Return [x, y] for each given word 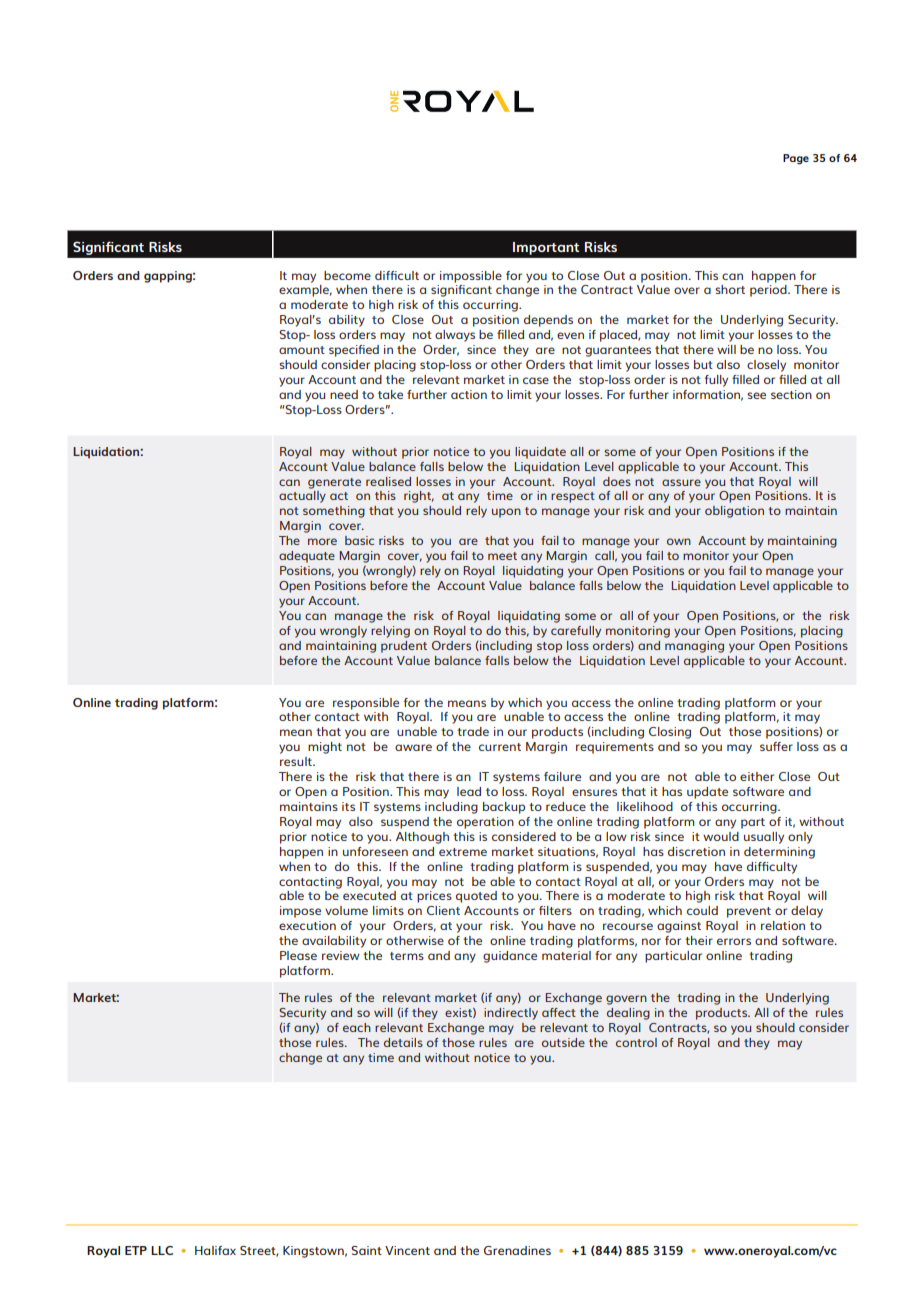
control [636, 1042]
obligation [734, 512]
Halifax [215, 1250]
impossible [471, 277]
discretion [696, 851]
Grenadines [517, 1250]
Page [796, 159]
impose [300, 912]
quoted [476, 897]
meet [502, 556]
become [347, 275]
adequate [307, 557]
